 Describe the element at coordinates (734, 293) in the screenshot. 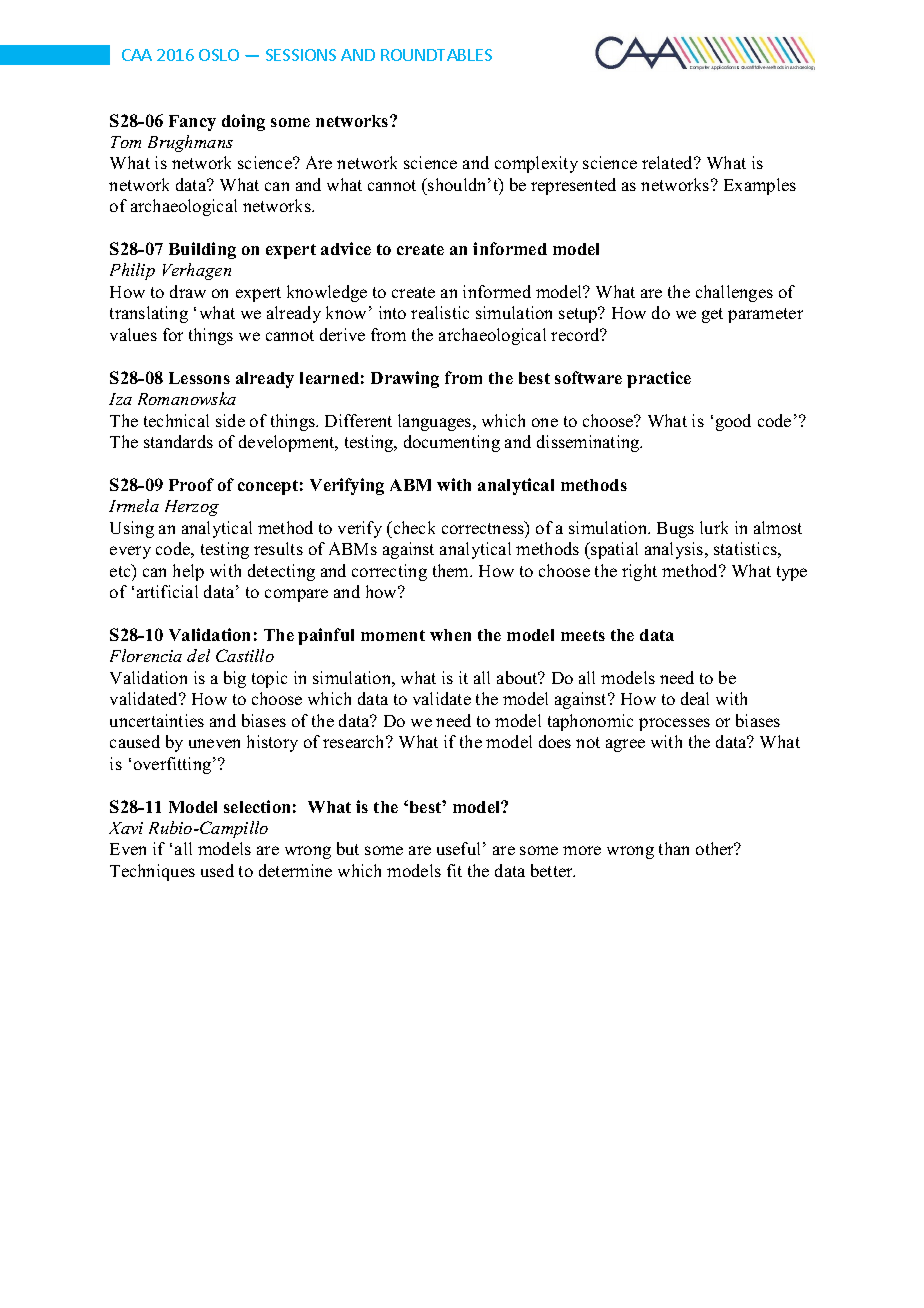

I see `challenges` at that location.
